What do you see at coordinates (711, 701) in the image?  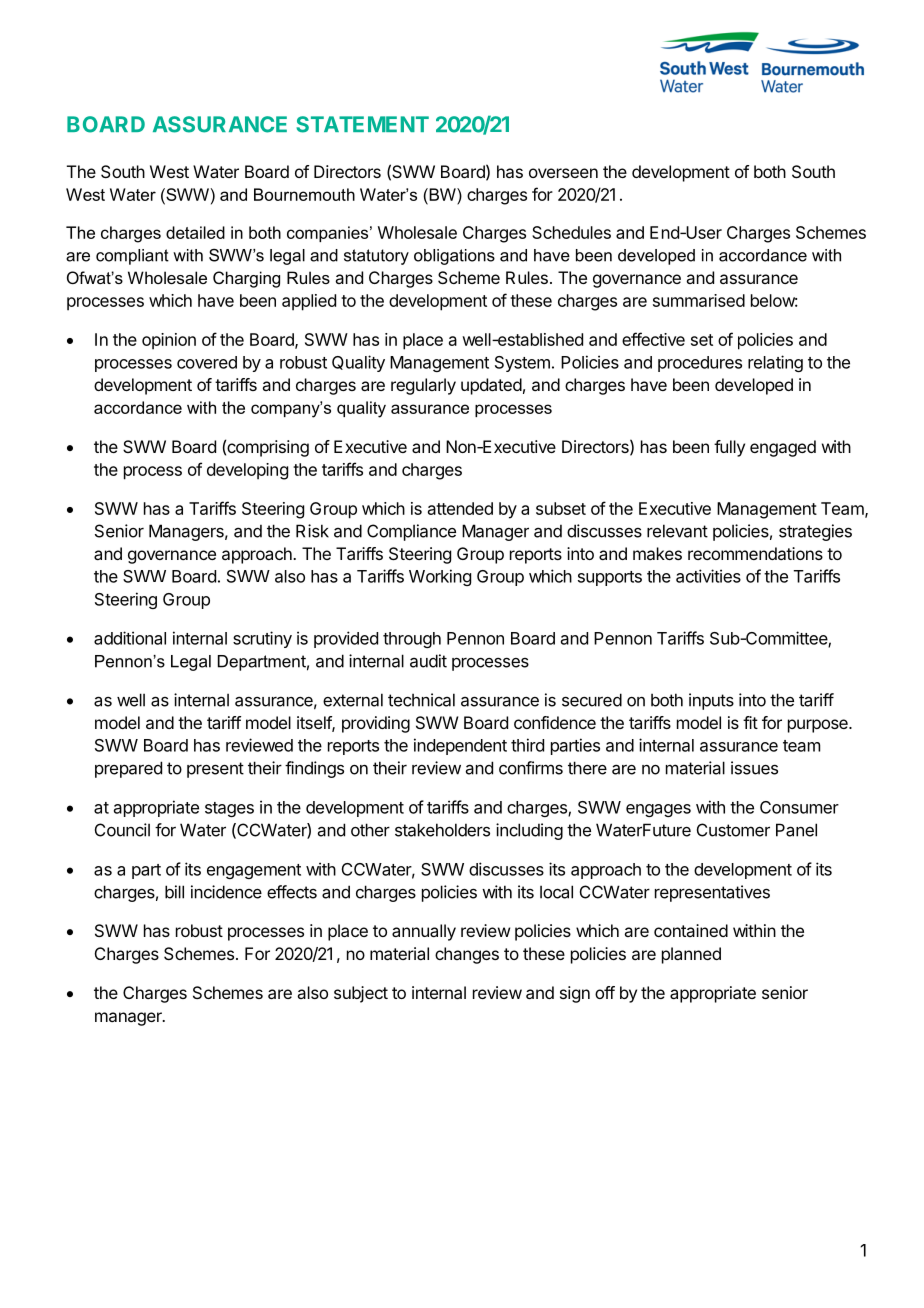 I see `inputs` at bounding box center [711, 701].
